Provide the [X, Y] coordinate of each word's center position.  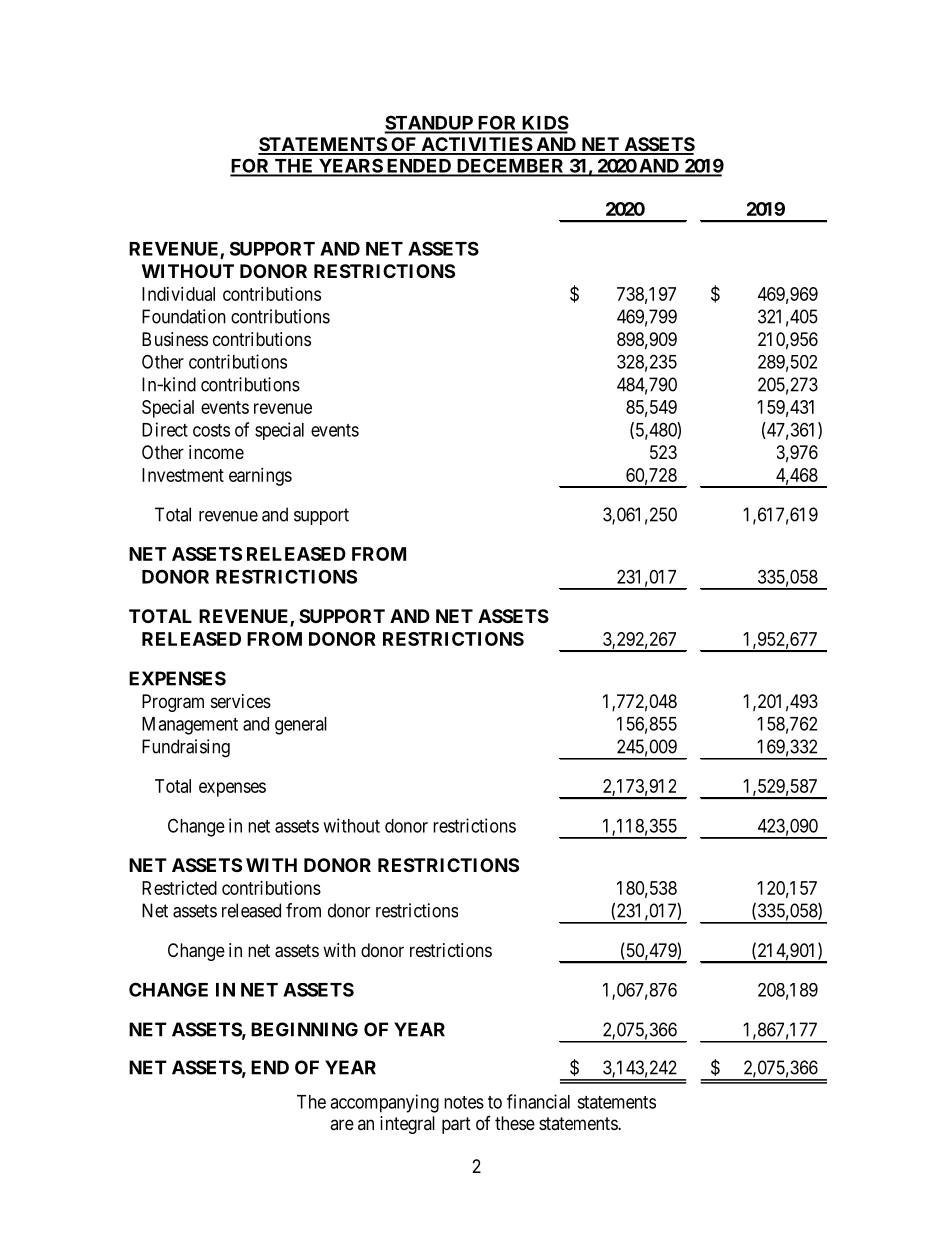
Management [190, 726]
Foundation [184, 316]
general [301, 726]
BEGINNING [304, 1029]
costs [211, 430]
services [241, 701]
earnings [260, 477]
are [342, 1124]
